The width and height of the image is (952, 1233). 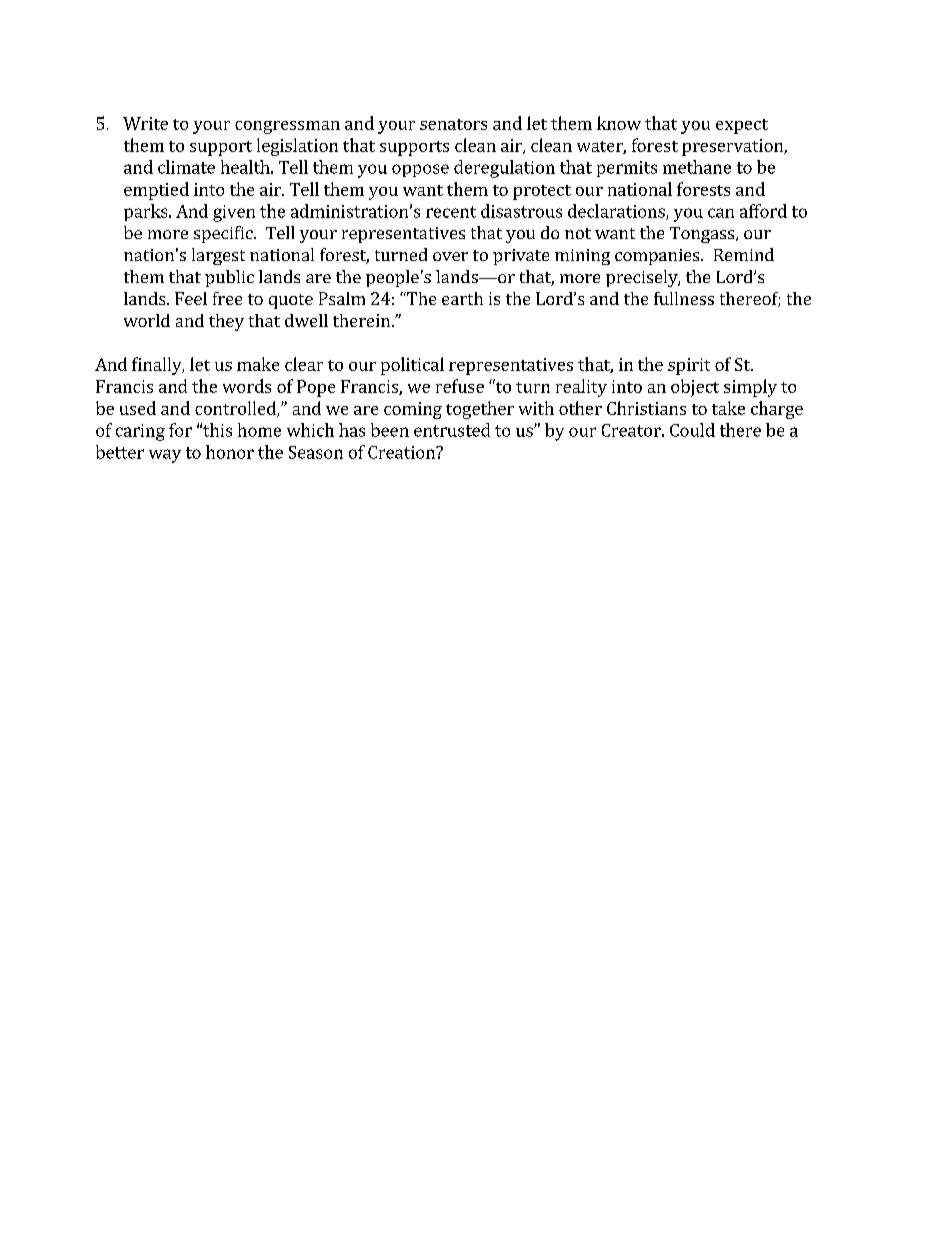 What do you see at coordinates (230, 452) in the image?
I see `honor` at bounding box center [230, 452].
